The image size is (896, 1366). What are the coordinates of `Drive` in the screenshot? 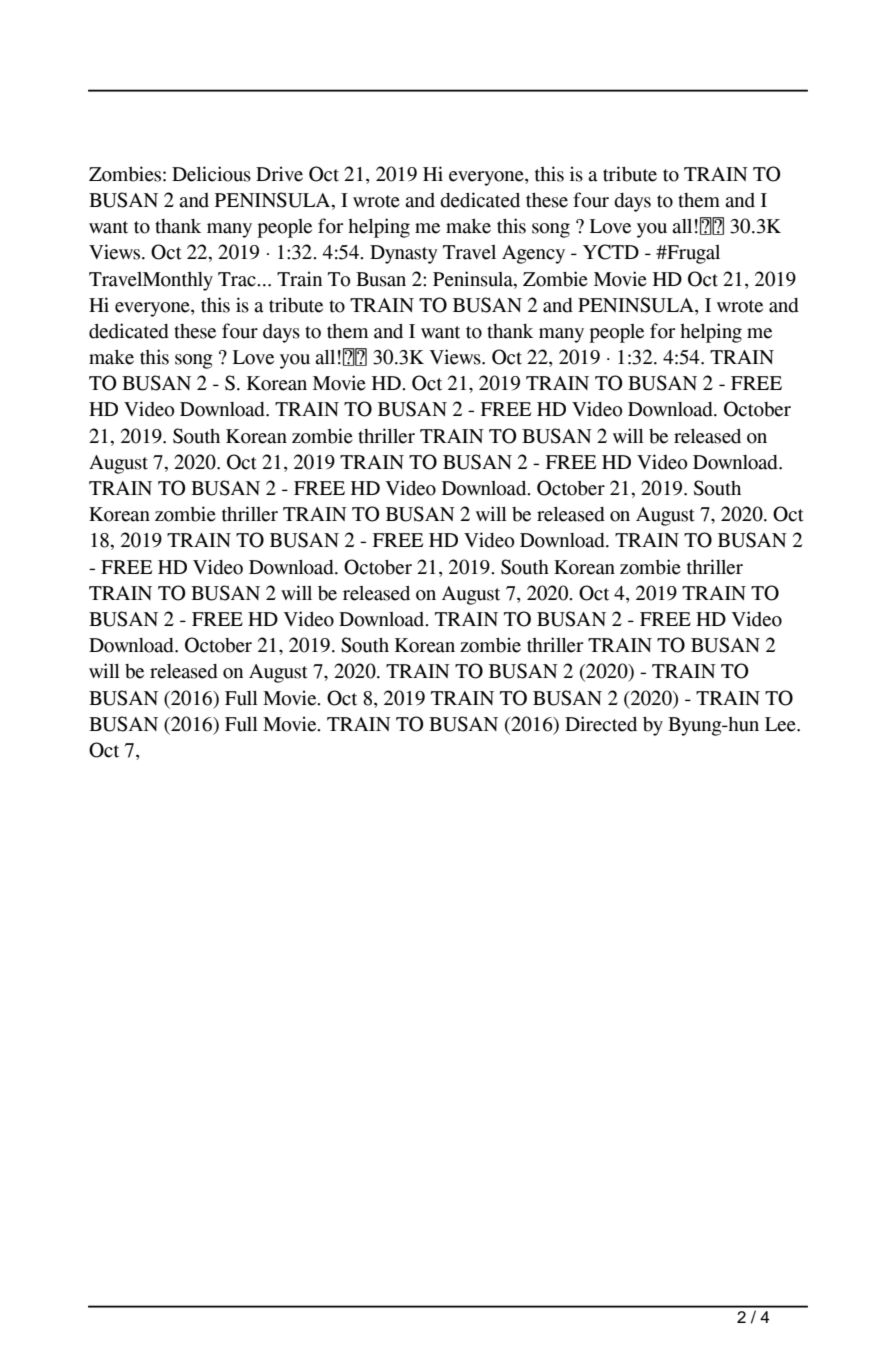 It's located at (279, 174).
